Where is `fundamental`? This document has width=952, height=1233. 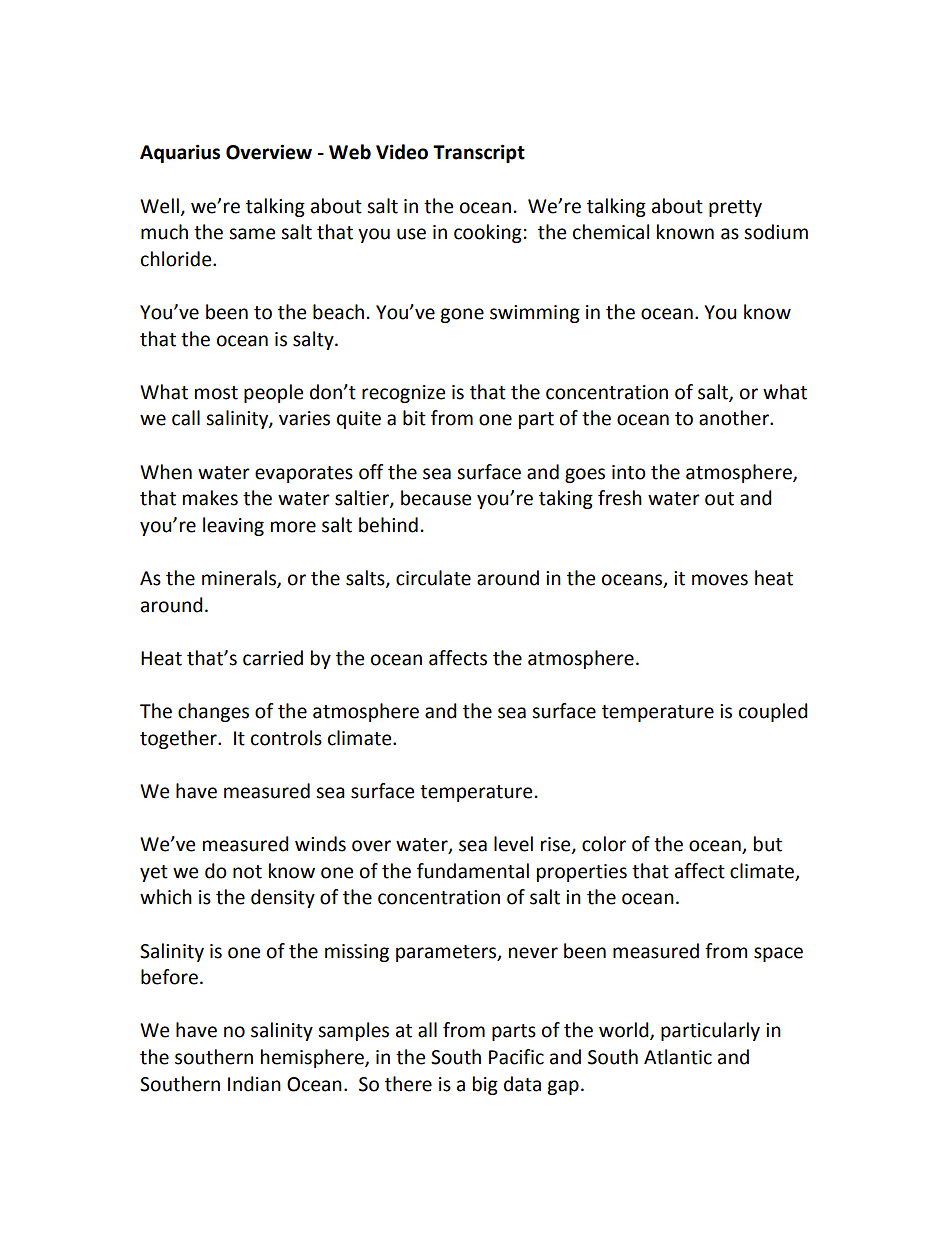 fundamental is located at coordinates (473, 871).
